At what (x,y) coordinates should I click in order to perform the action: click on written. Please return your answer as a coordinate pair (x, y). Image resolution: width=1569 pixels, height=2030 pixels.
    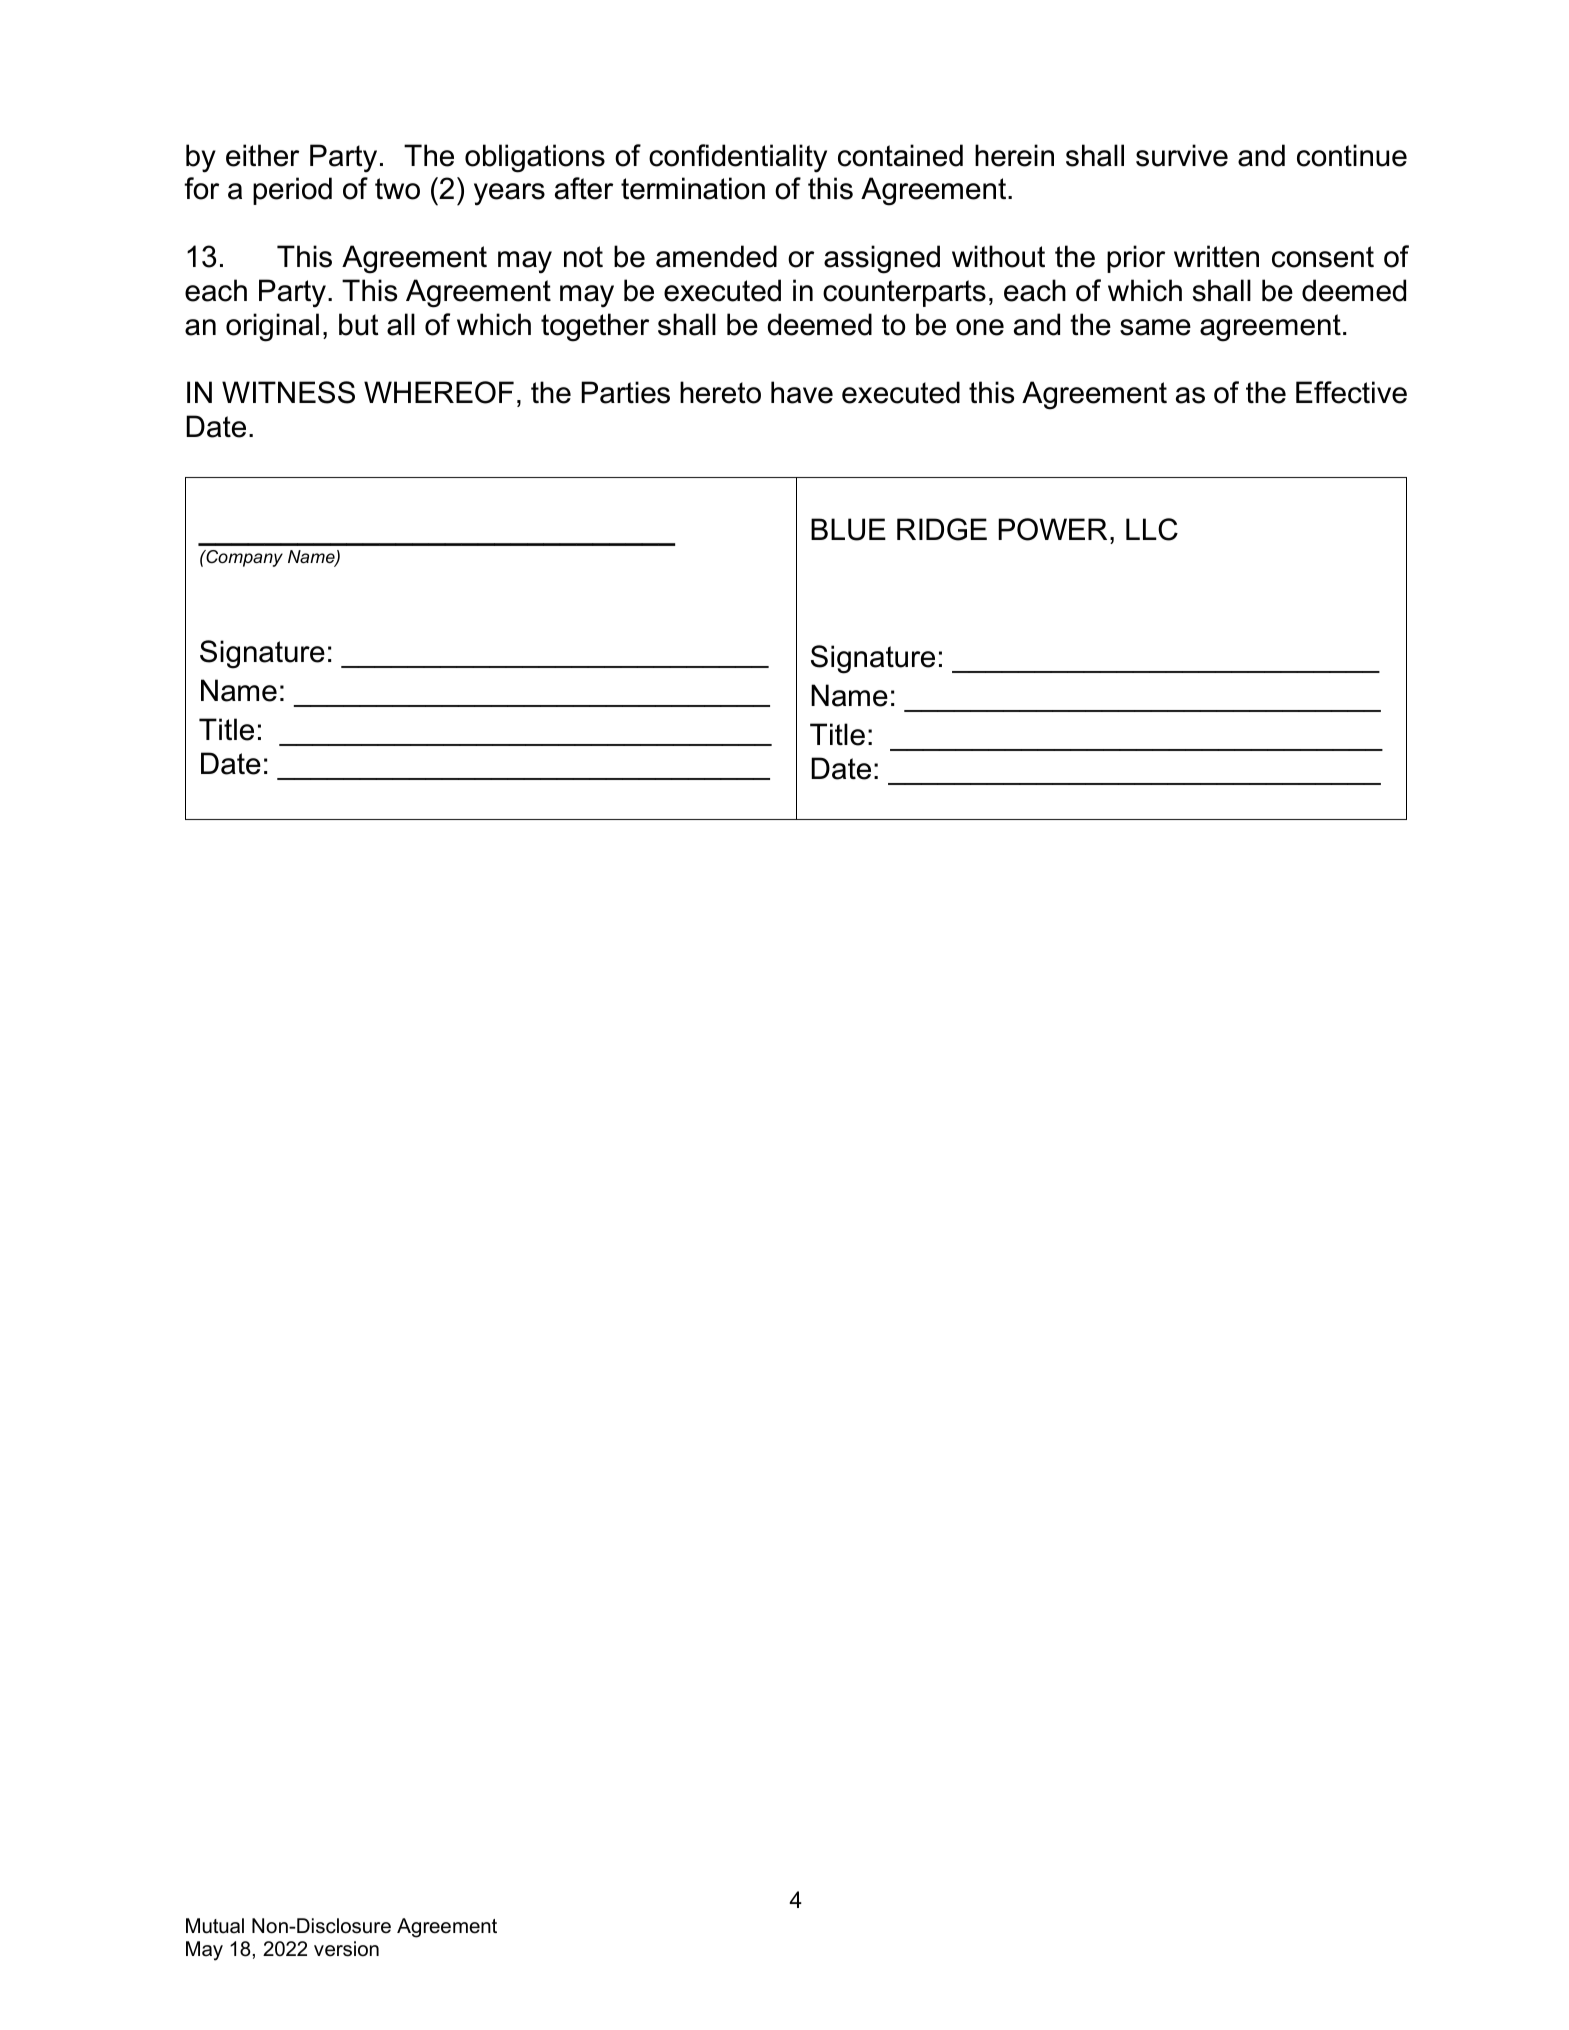
    Looking at the image, I should click on (1216, 256).
